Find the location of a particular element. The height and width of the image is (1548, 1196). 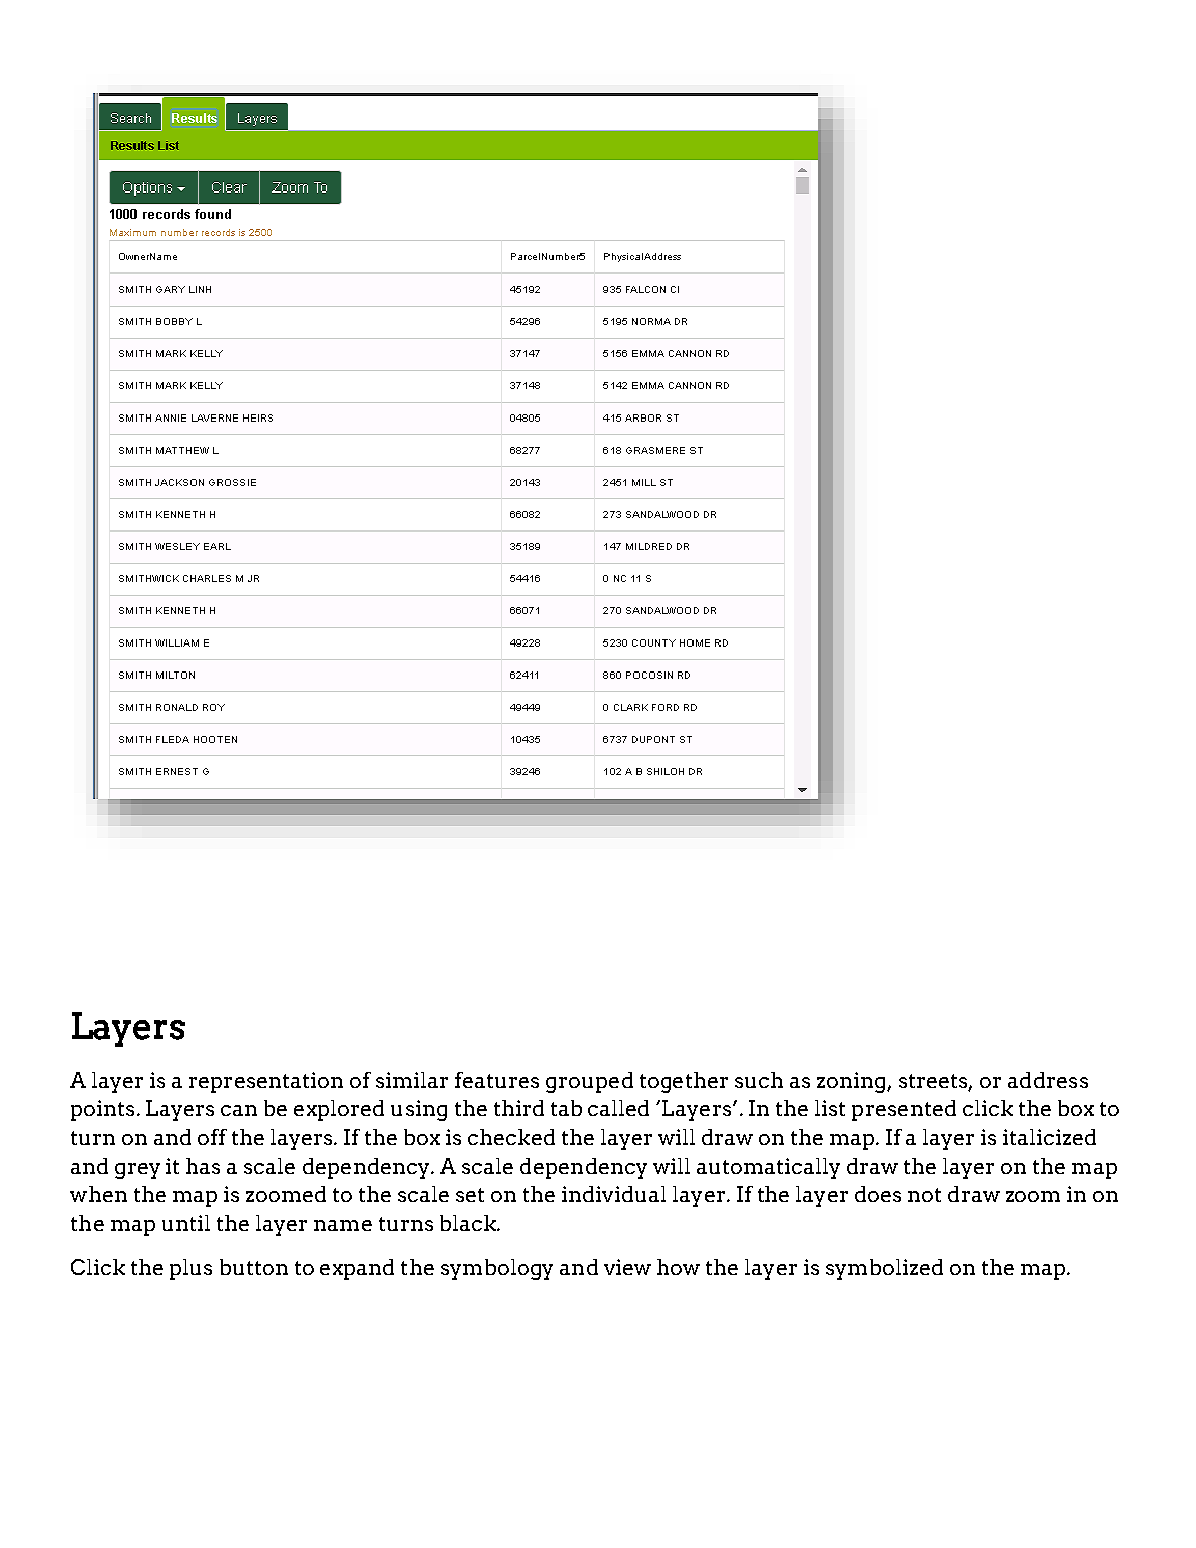

not is located at coordinates (924, 1195).
